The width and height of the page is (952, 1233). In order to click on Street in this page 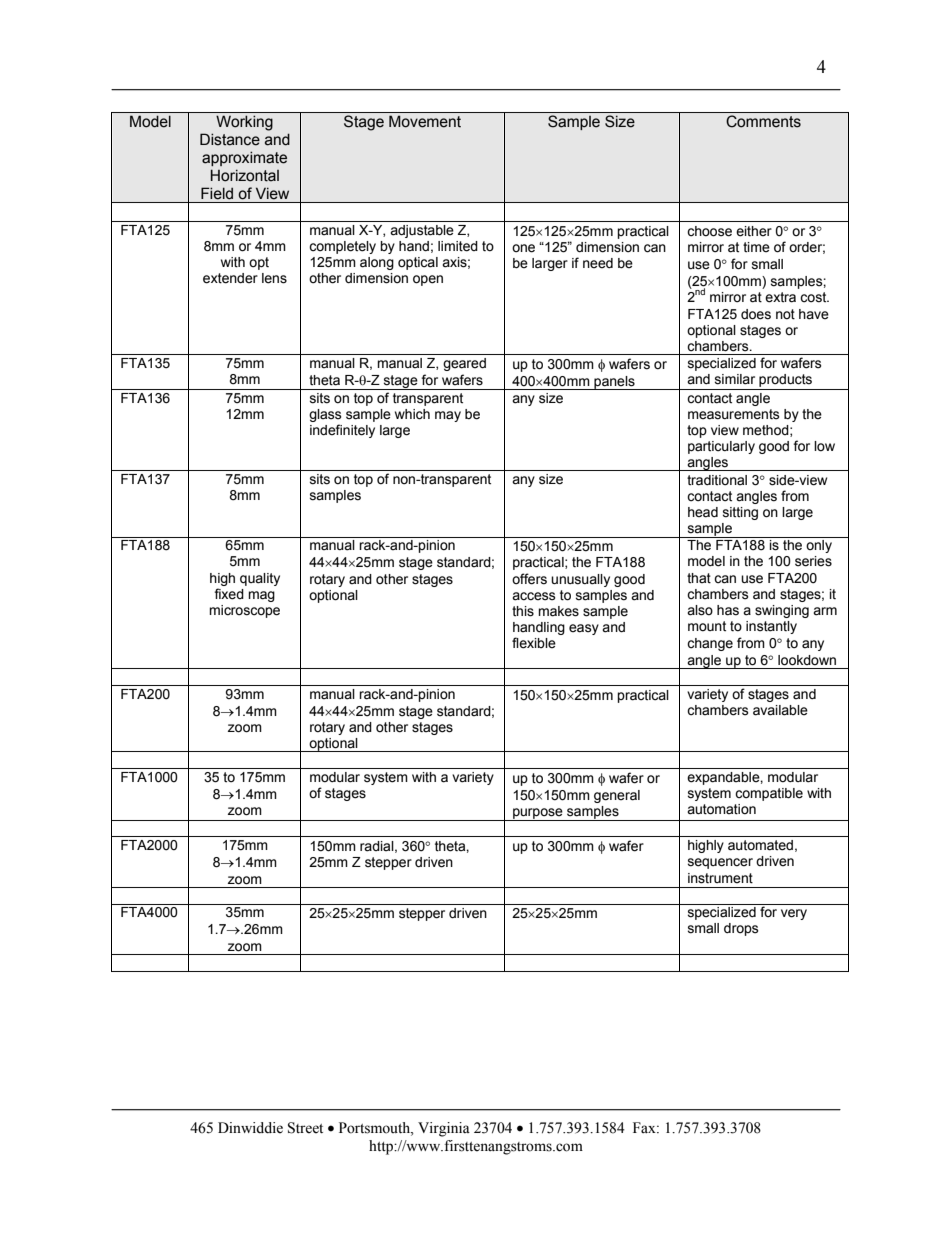, I will do `click(305, 1128)`.
